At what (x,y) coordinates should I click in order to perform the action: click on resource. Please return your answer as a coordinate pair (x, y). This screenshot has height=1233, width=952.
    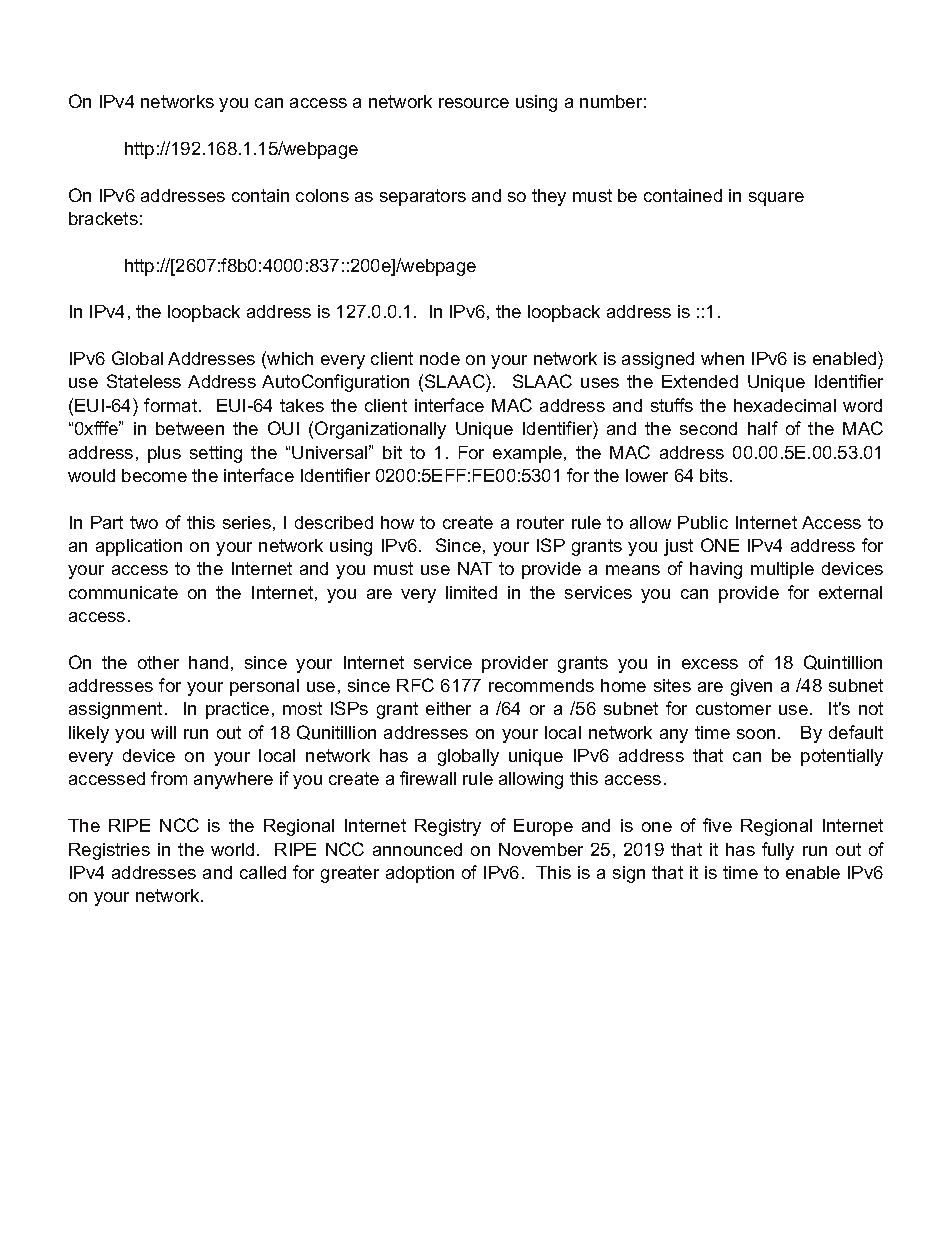
    Looking at the image, I should click on (474, 103).
